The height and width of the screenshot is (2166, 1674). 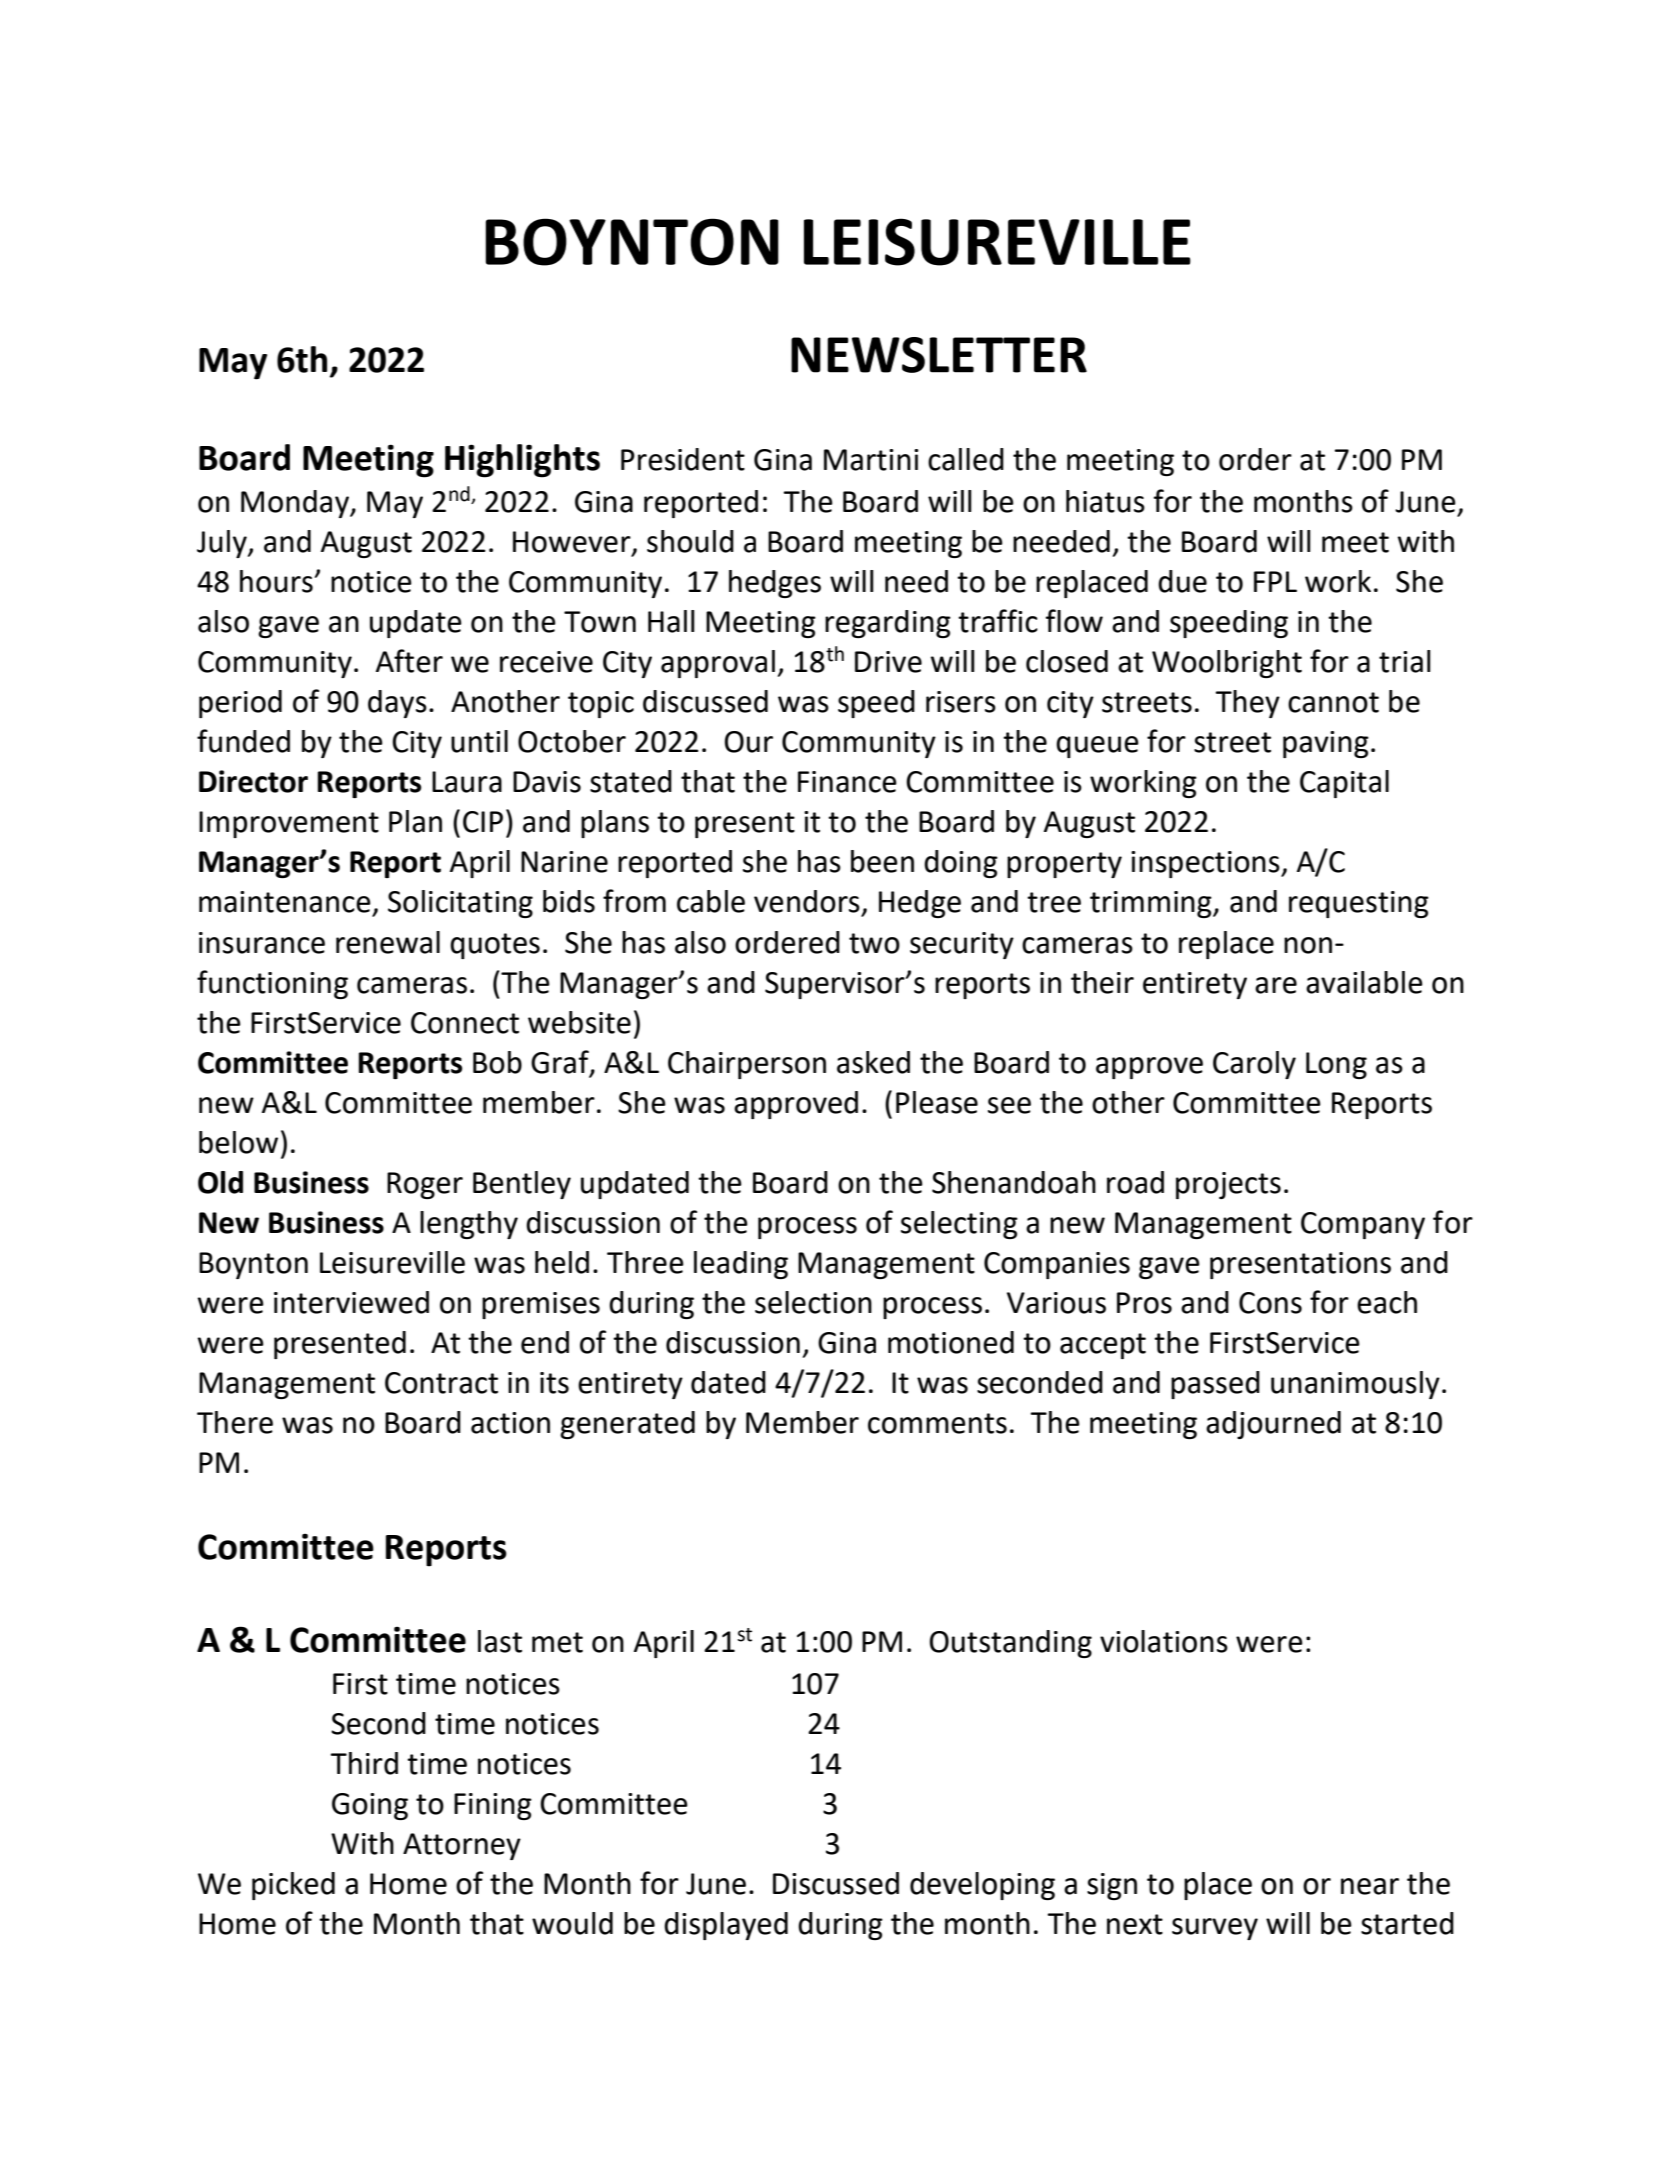 I want to click on Highlights, so click(x=522, y=461).
